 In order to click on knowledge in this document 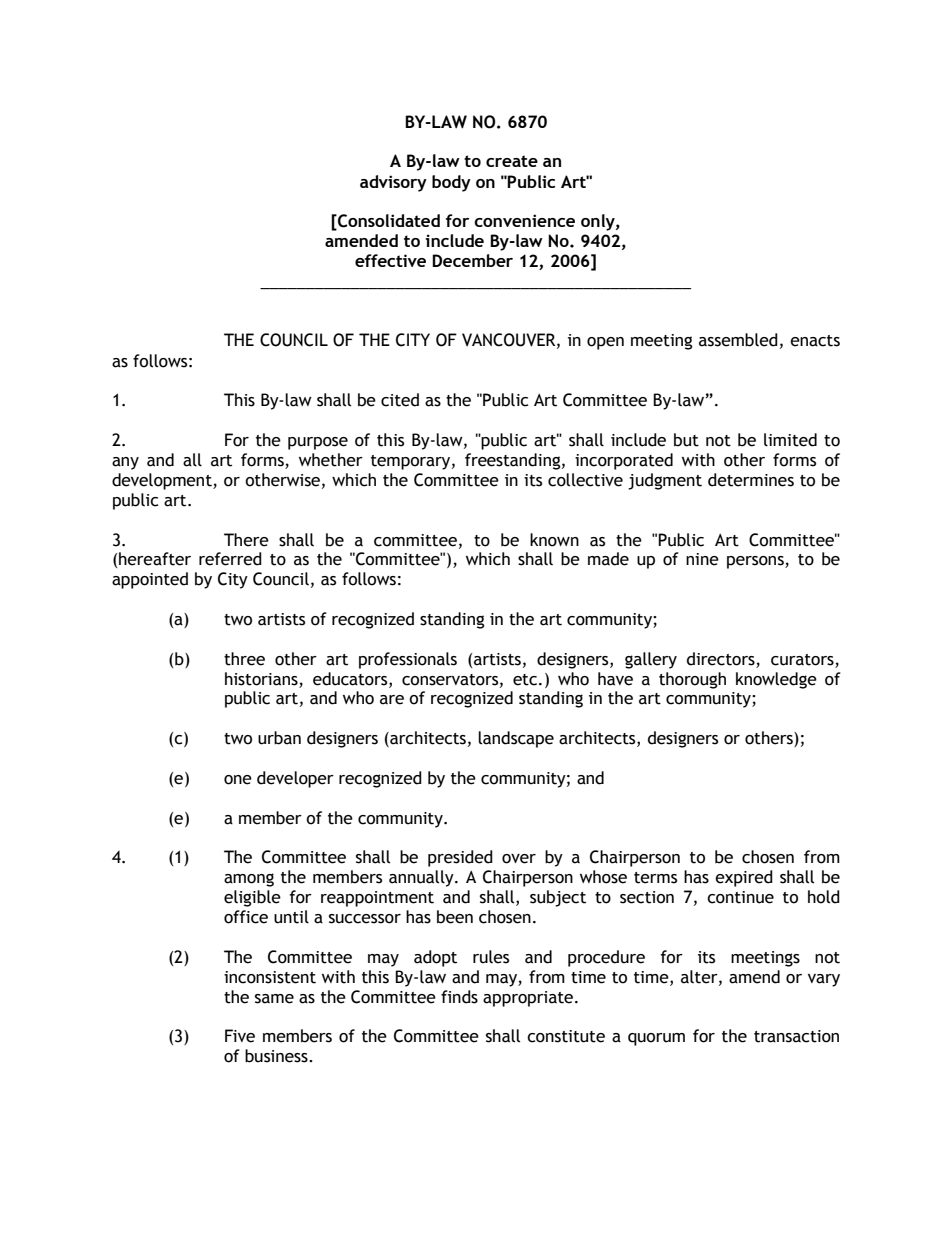, I will do `click(776, 680)`.
